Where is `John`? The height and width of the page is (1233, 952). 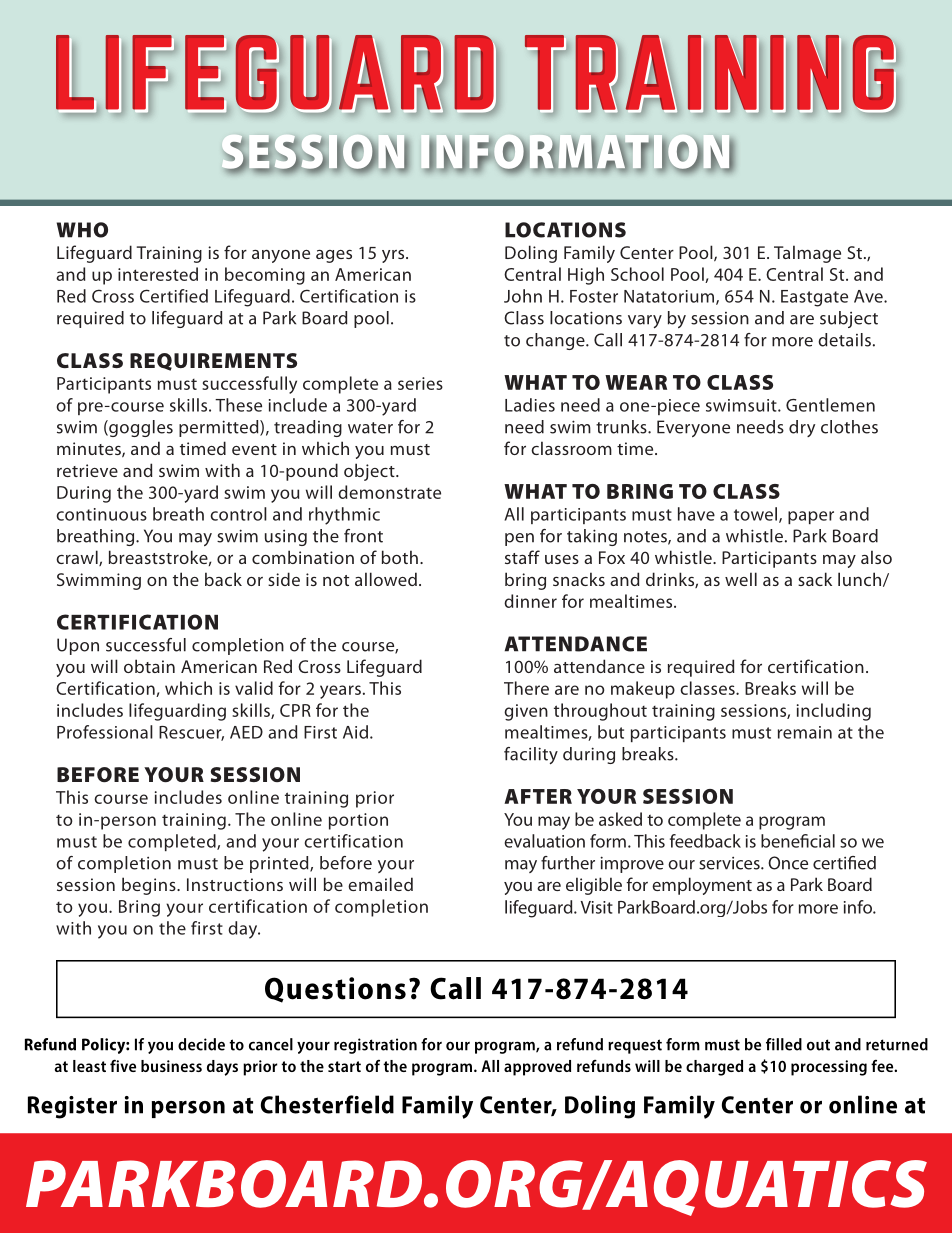 John is located at coordinates (523, 296).
